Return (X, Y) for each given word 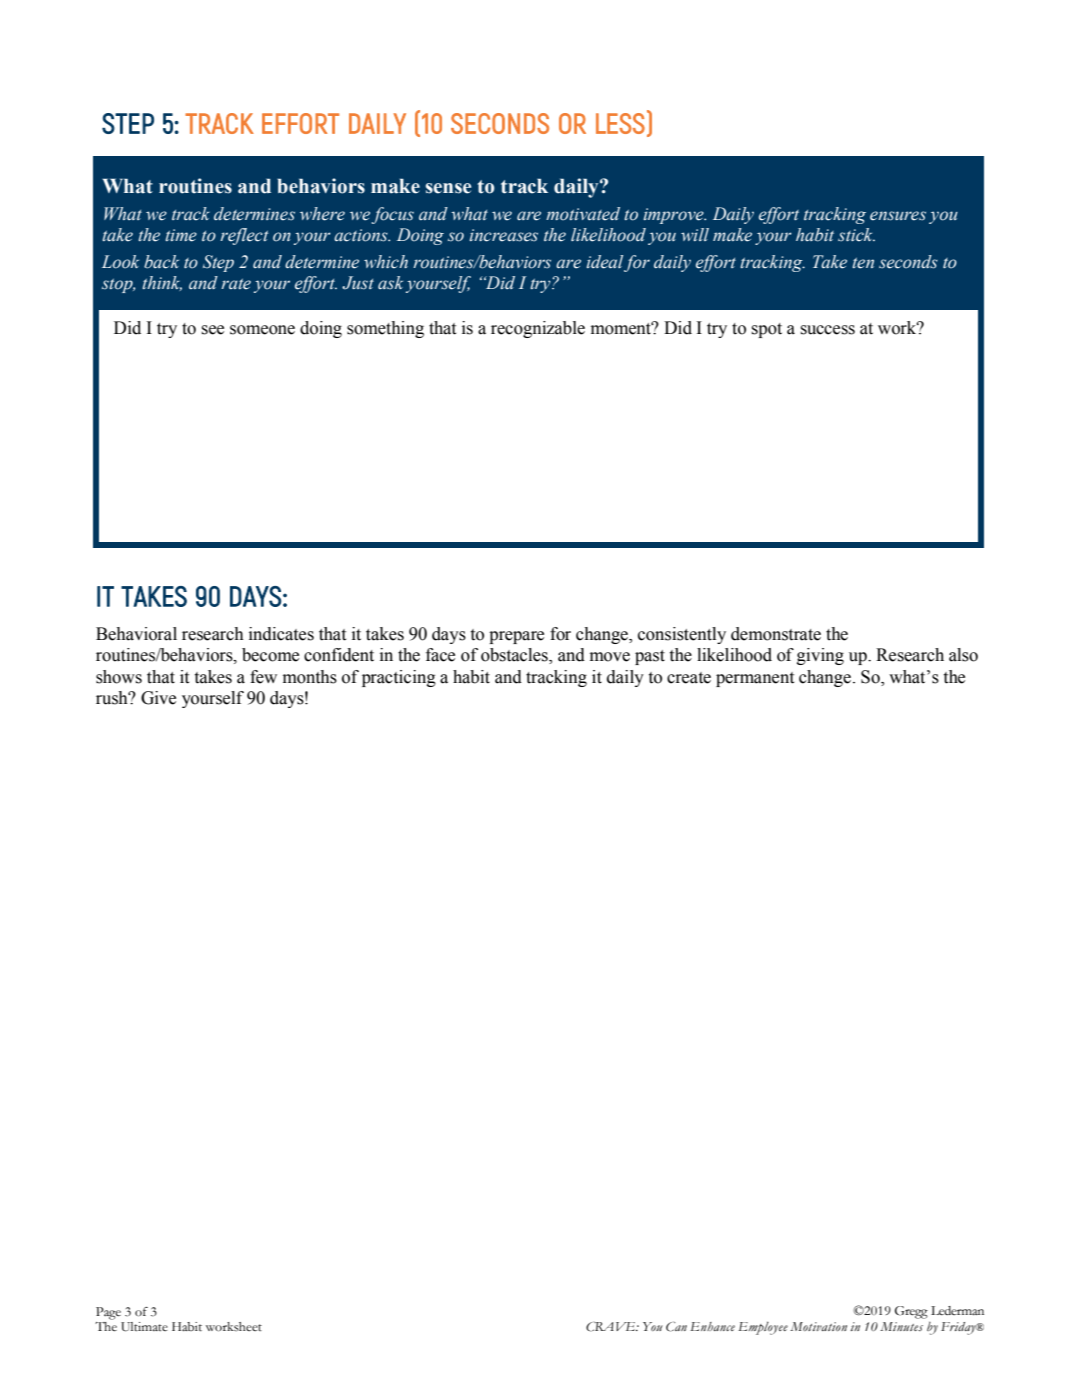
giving (820, 656)
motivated (583, 214)
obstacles (515, 656)
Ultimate (144, 1327)
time (181, 235)
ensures (898, 216)
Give (158, 698)
